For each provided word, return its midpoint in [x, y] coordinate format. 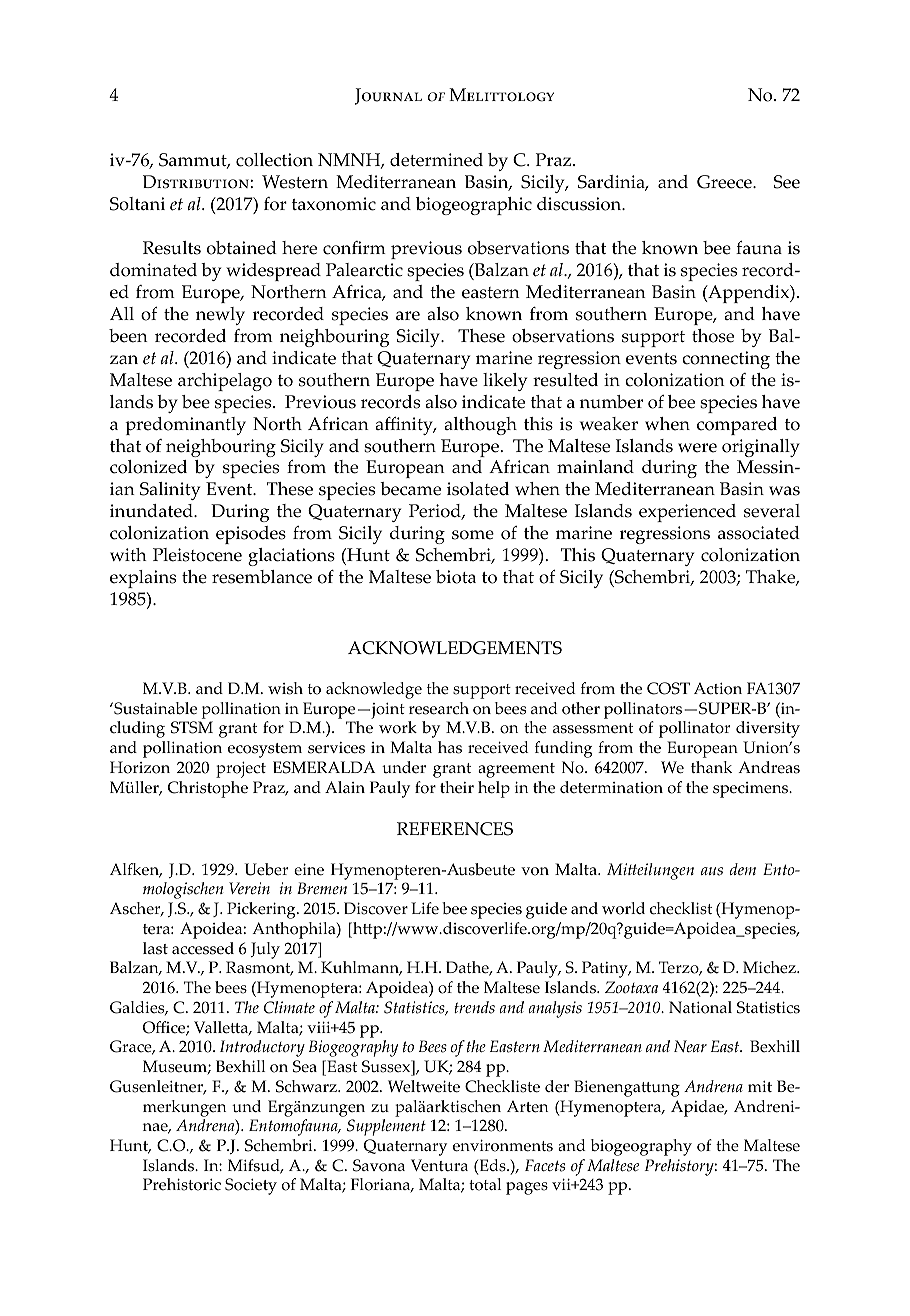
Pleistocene [197, 555]
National [700, 1007]
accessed [203, 948]
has [450, 747]
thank [711, 767]
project [241, 770]
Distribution [196, 182]
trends [474, 1007]
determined [436, 160]
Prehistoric [182, 1184]
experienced [687, 513]
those [713, 336]
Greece [725, 182]
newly [220, 316]
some [473, 535]
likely [505, 382]
